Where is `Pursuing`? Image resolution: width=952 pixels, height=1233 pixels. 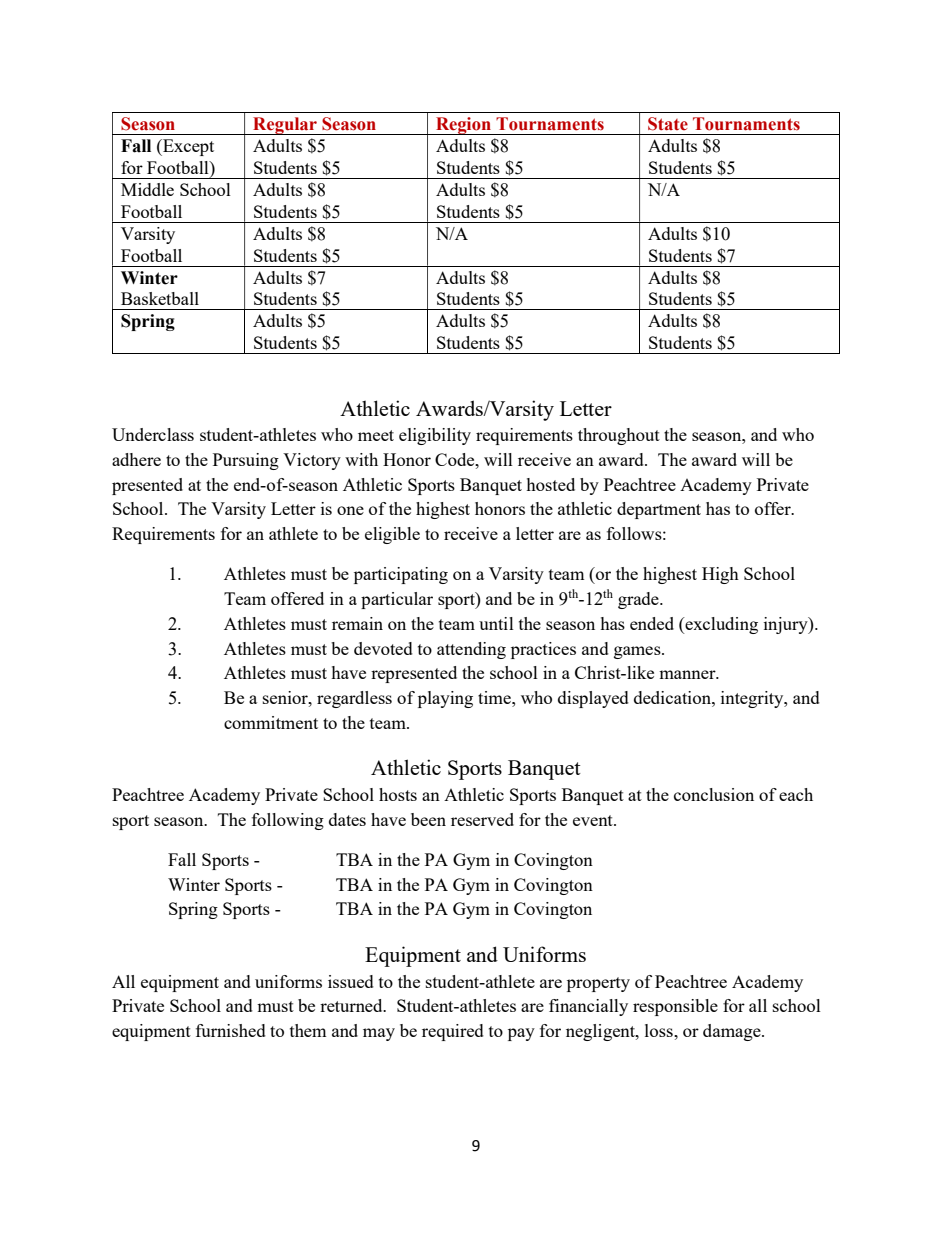 Pursuing is located at coordinates (246, 461).
